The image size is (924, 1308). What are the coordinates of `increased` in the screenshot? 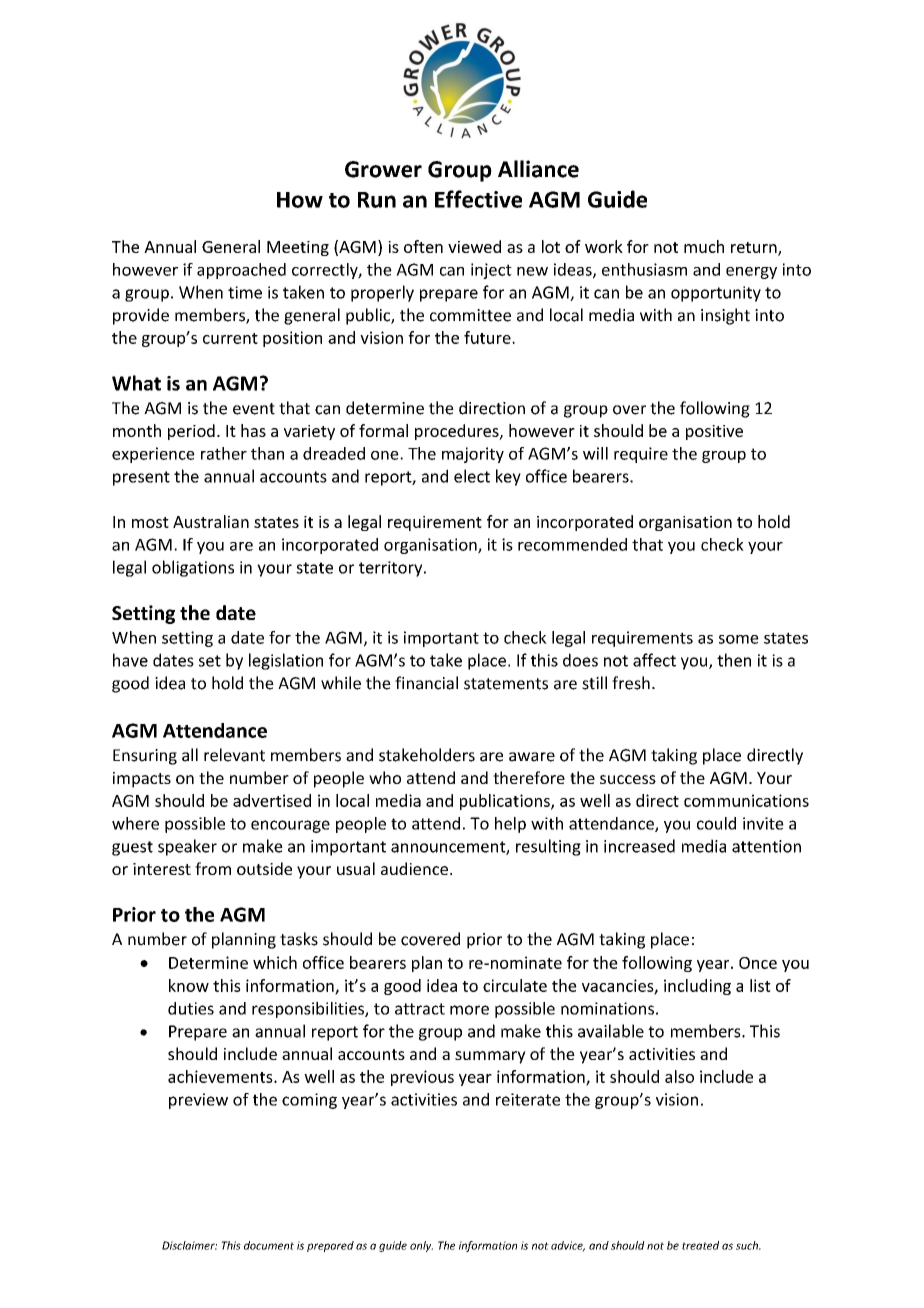 It's located at (639, 846).
